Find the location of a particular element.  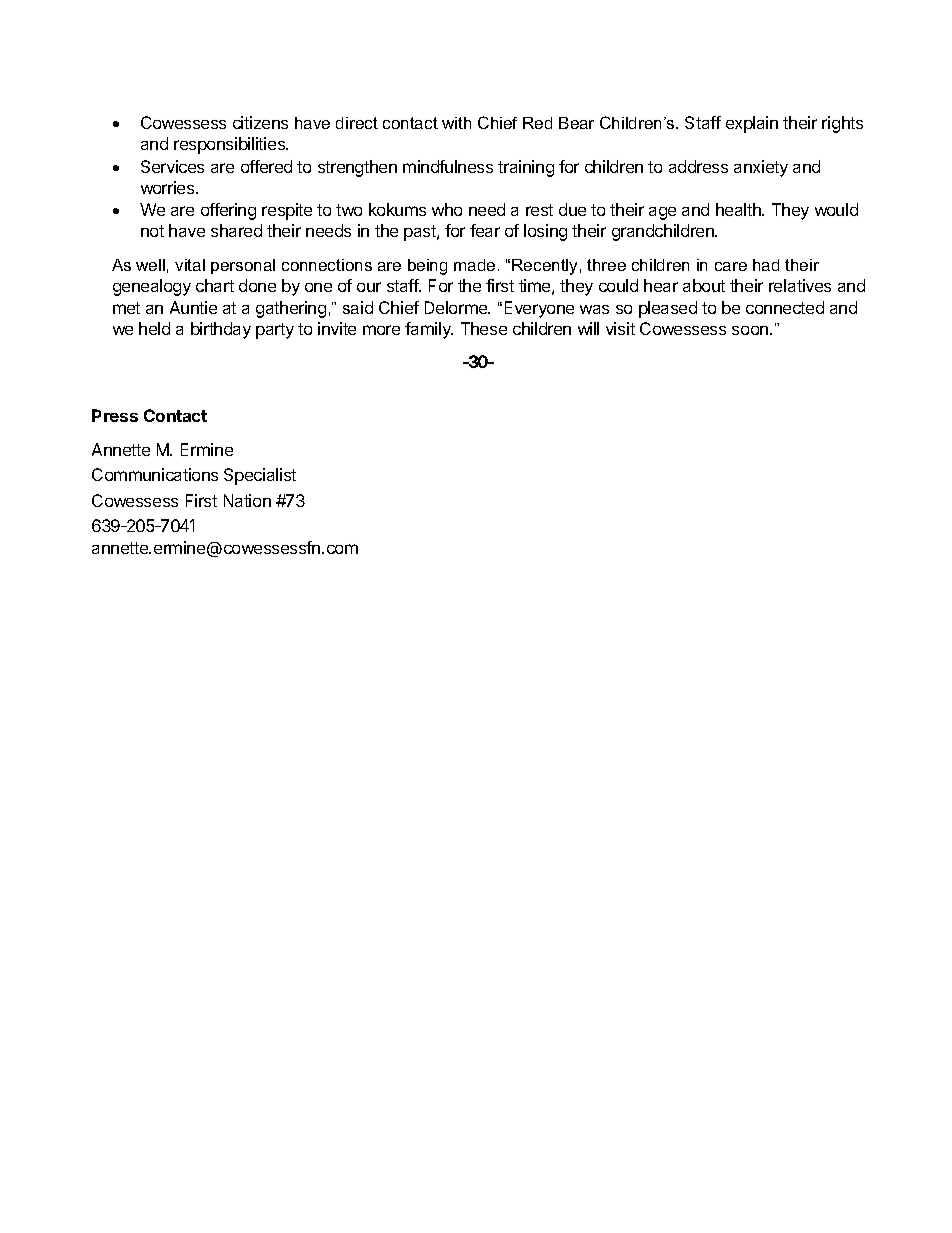

Specialist is located at coordinates (260, 476).
